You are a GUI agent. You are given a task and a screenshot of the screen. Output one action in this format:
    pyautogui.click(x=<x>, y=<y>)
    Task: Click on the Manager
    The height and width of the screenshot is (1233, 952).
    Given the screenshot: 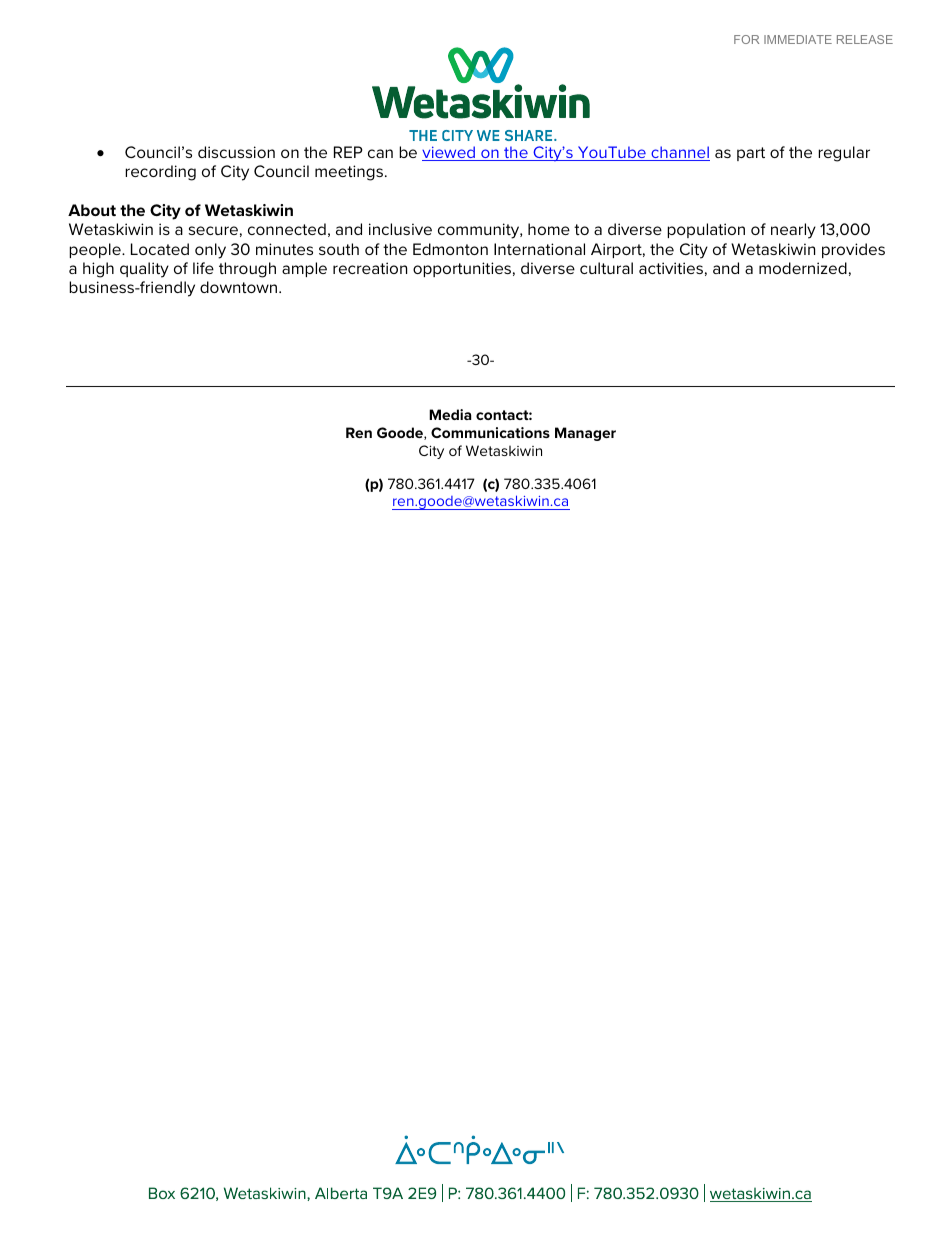 What is the action you would take?
    pyautogui.click(x=585, y=434)
